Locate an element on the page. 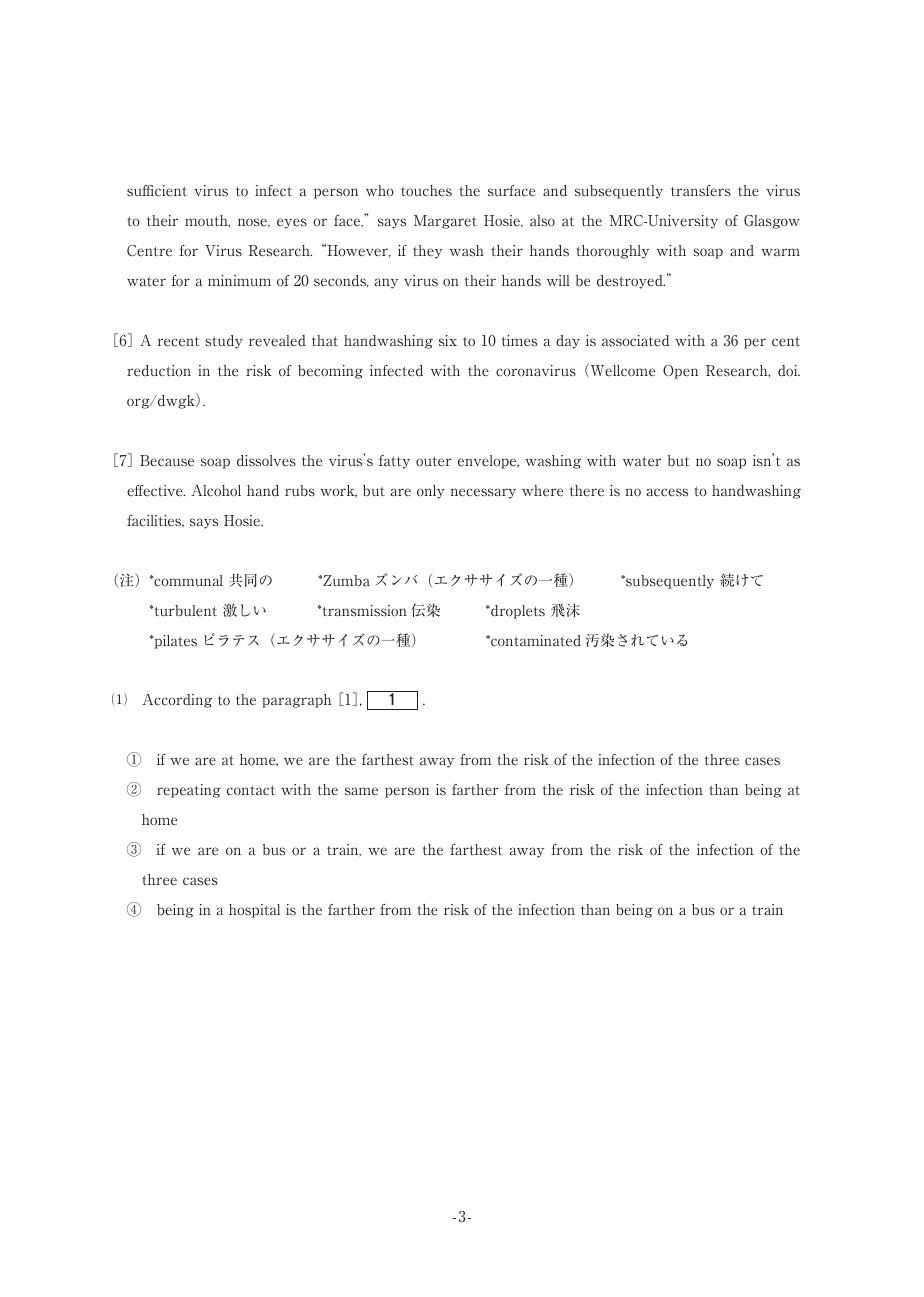  mouth is located at coordinates (207, 221).
